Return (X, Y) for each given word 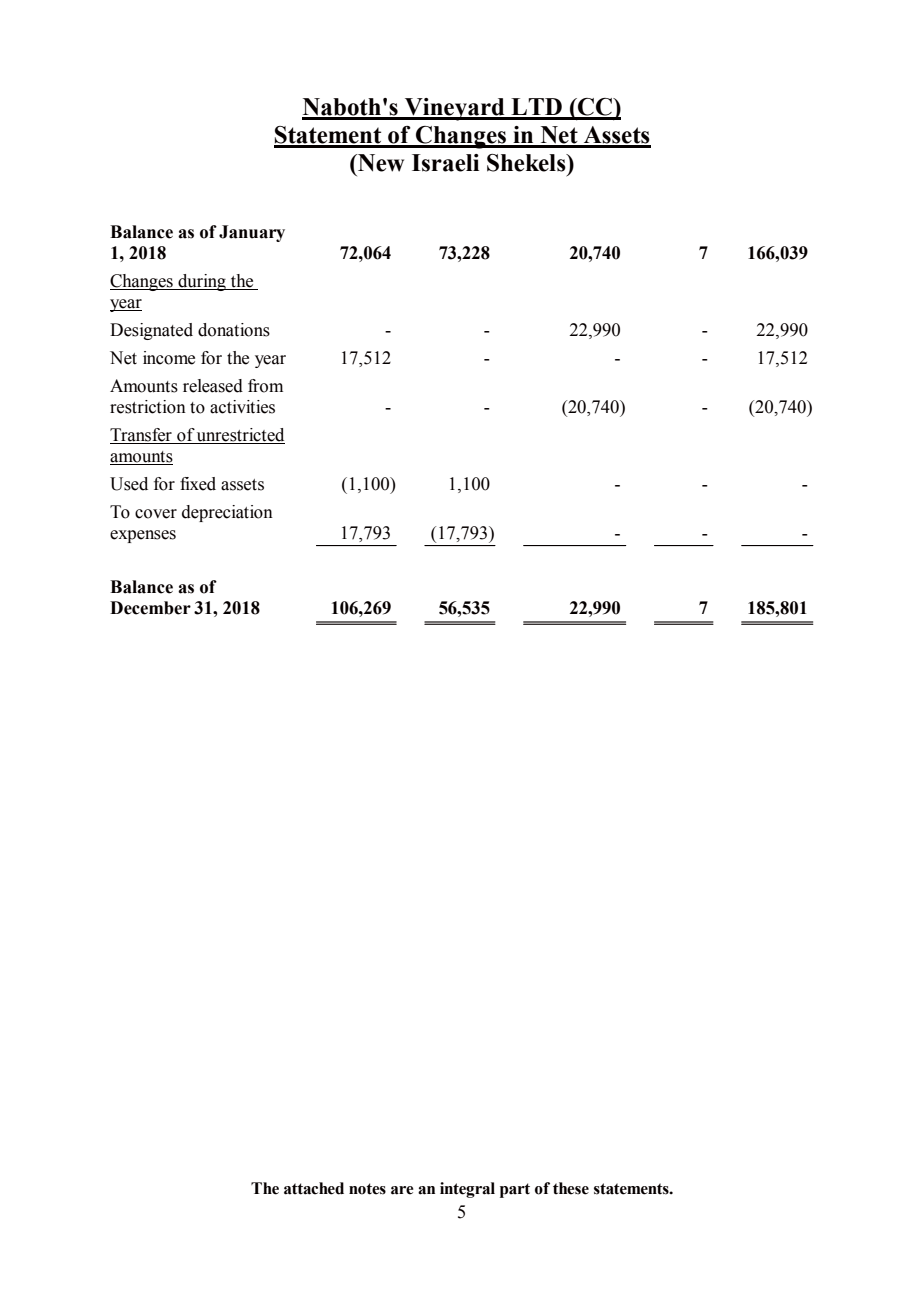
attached (314, 1188)
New (380, 163)
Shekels (527, 163)
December (150, 608)
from (265, 386)
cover (156, 514)
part (515, 1190)
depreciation (227, 513)
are (402, 1190)
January (252, 233)
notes (367, 1189)
